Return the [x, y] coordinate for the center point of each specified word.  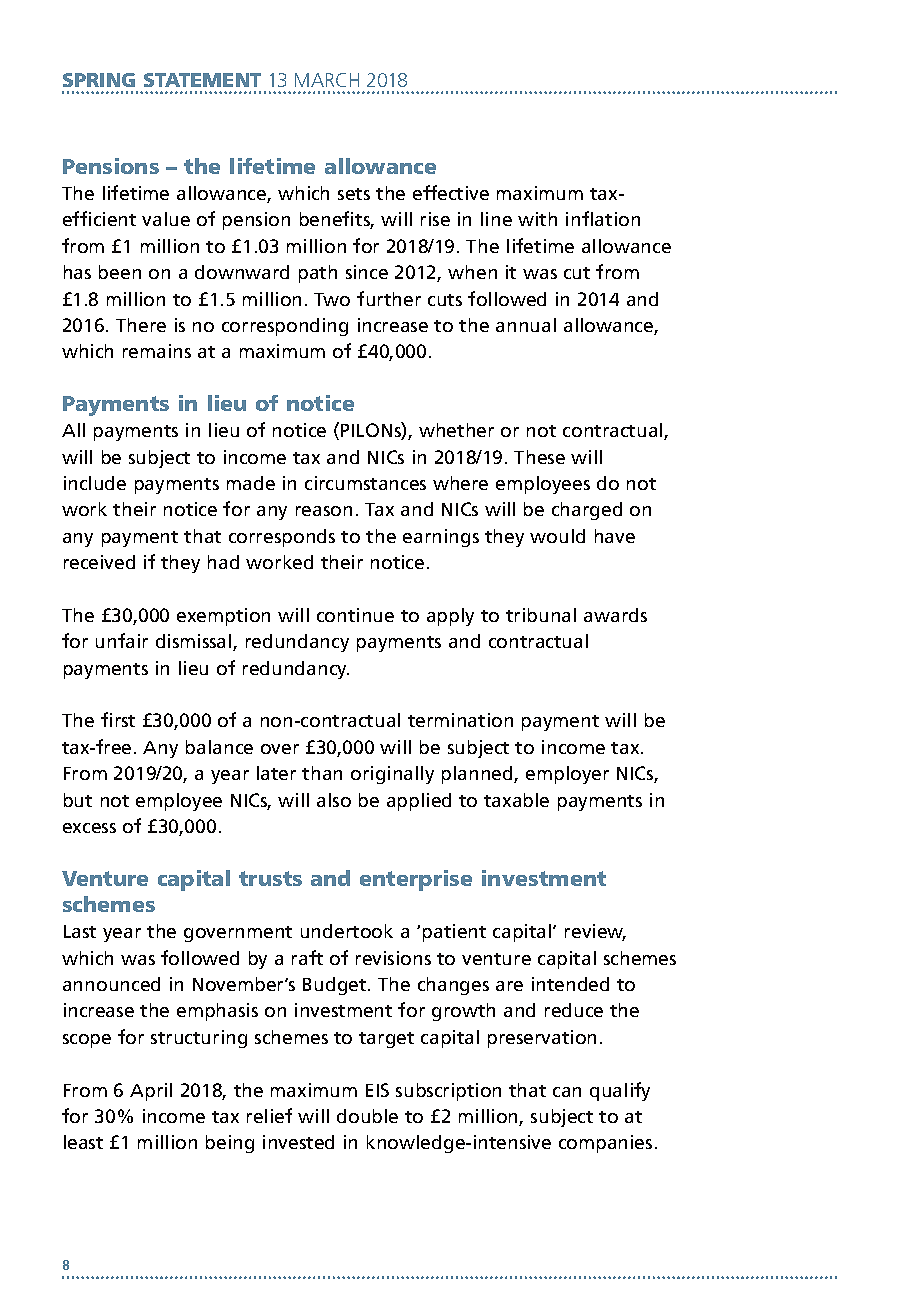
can [567, 1092]
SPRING [99, 80]
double [367, 1116]
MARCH [327, 80]
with [537, 219]
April [151, 1092]
